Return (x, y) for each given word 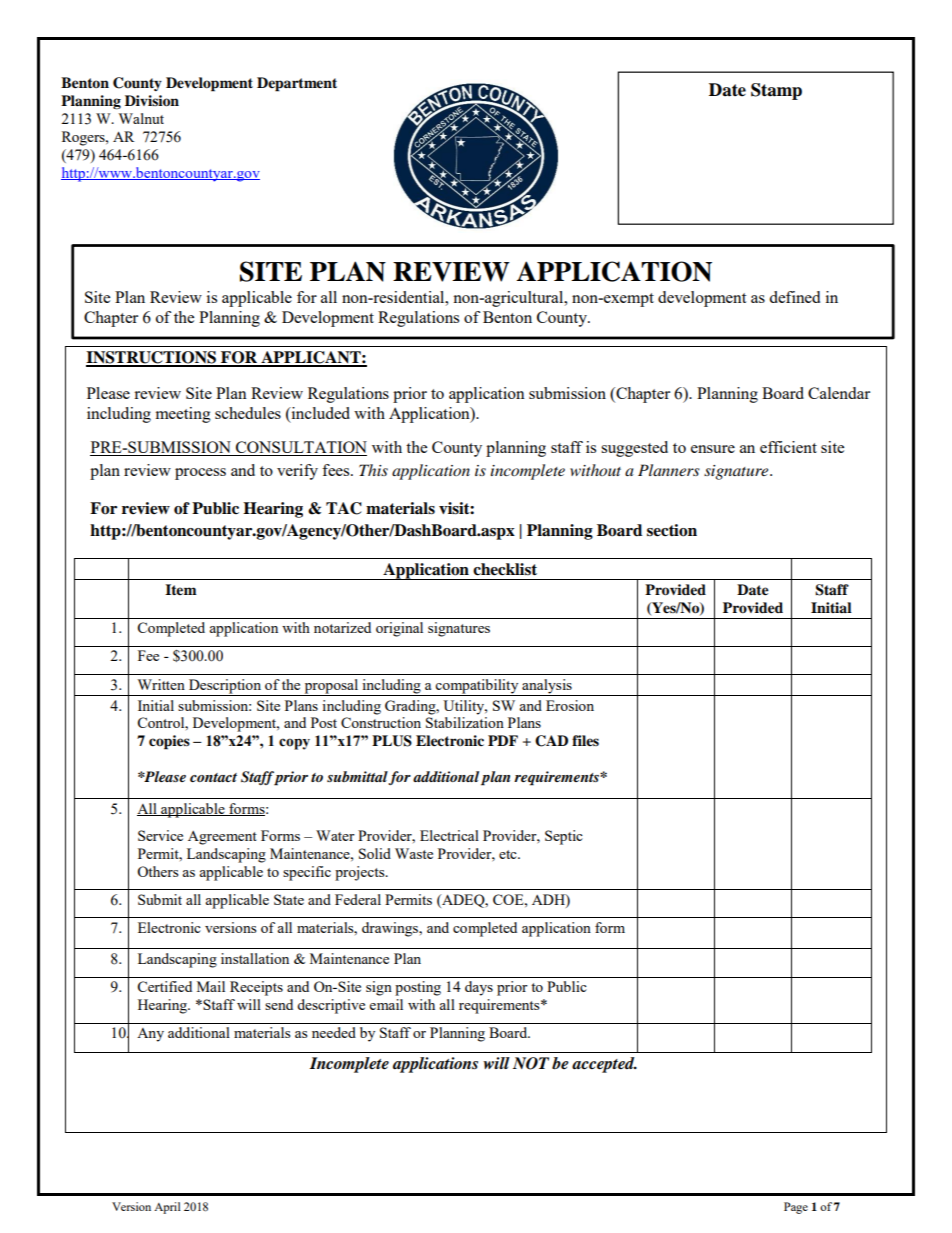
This (373, 470)
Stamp (776, 91)
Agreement (222, 838)
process (200, 474)
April (167, 1208)
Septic (564, 837)
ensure (713, 449)
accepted (604, 1065)
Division (152, 101)
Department (297, 84)
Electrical (449, 835)
